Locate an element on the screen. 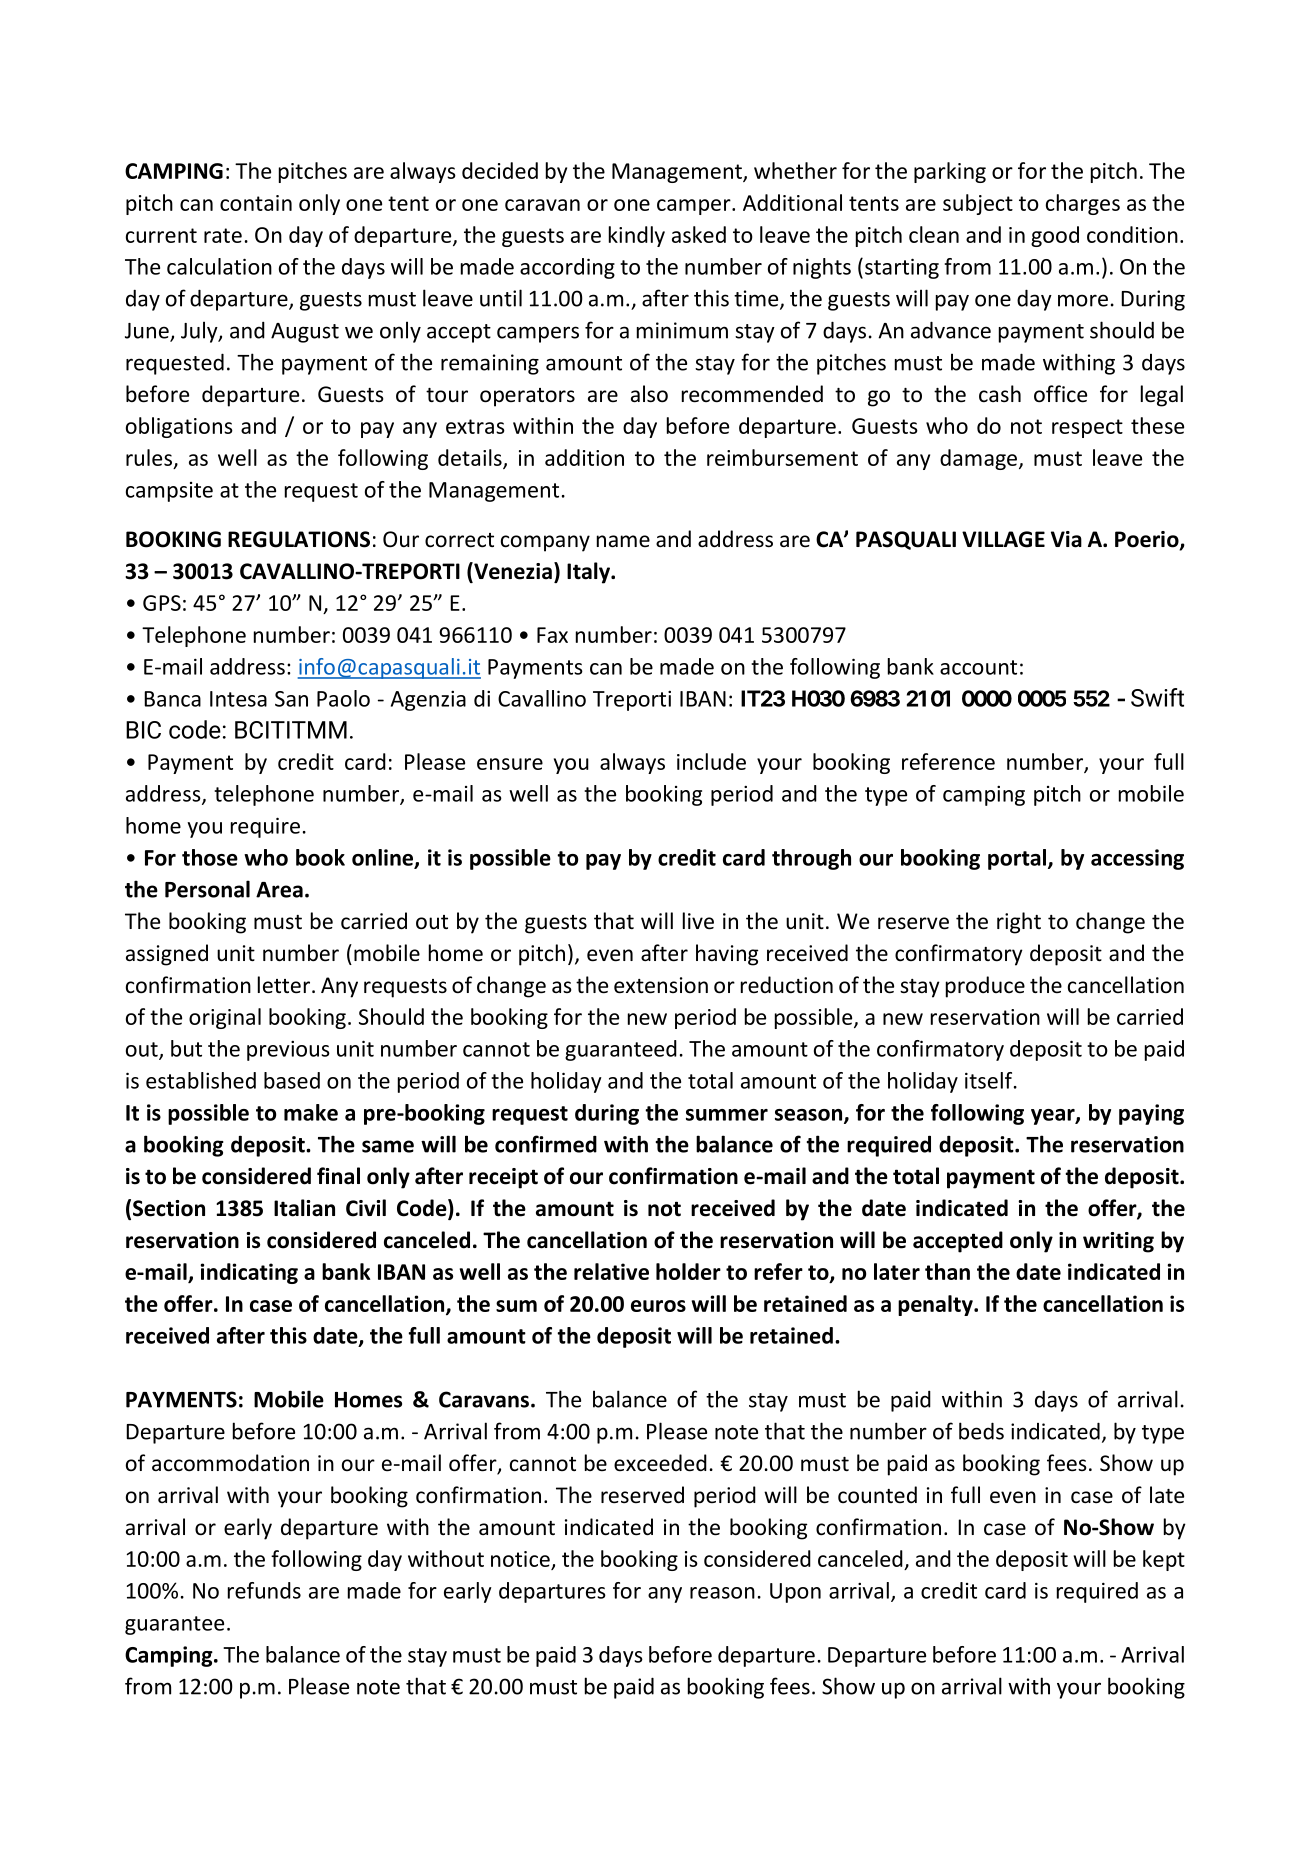 Image resolution: width=1310 pixels, height=1852 pixels. Area is located at coordinates (279, 890).
